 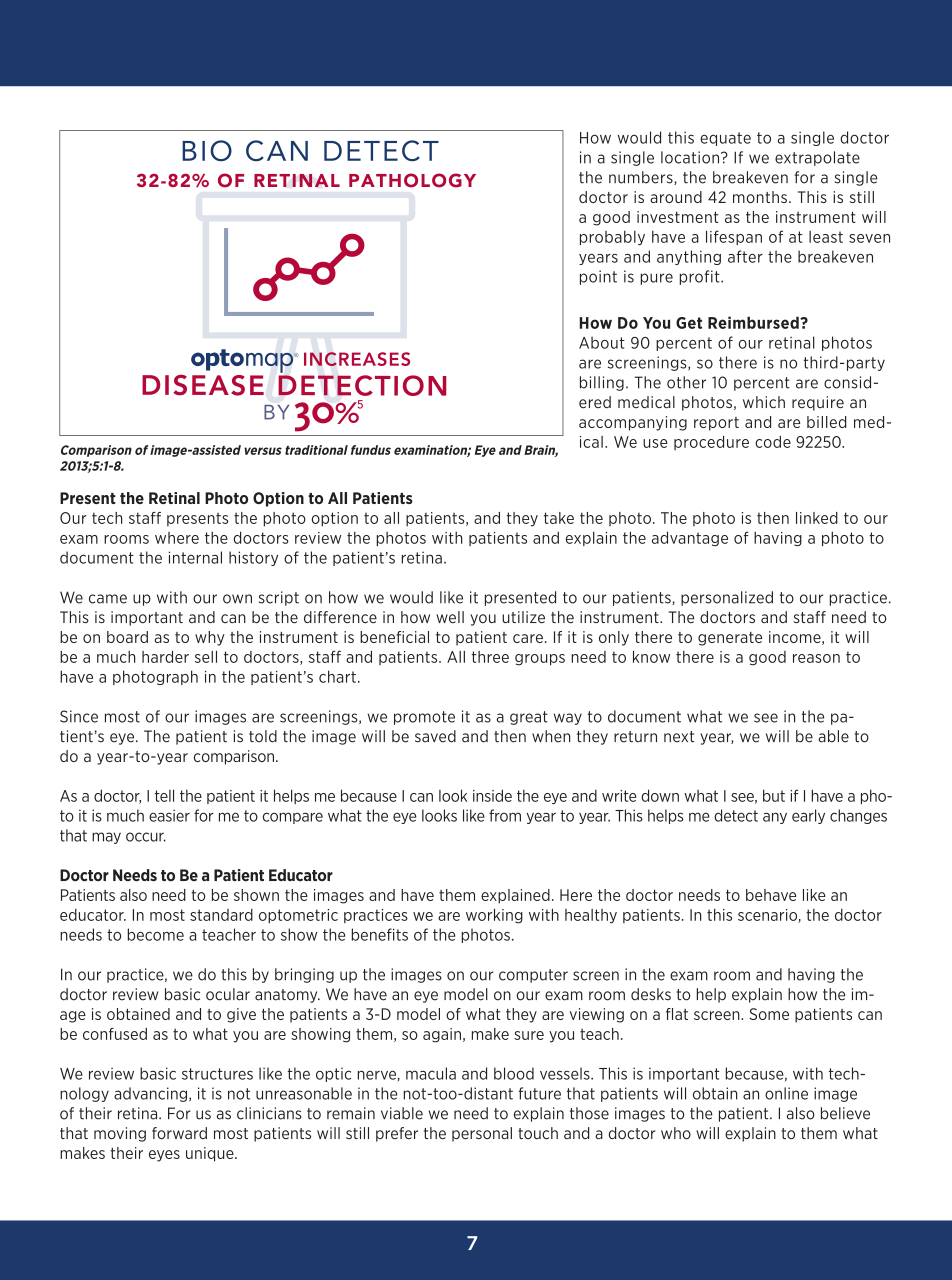 What do you see at coordinates (490, 657) in the screenshot?
I see `three` at bounding box center [490, 657].
